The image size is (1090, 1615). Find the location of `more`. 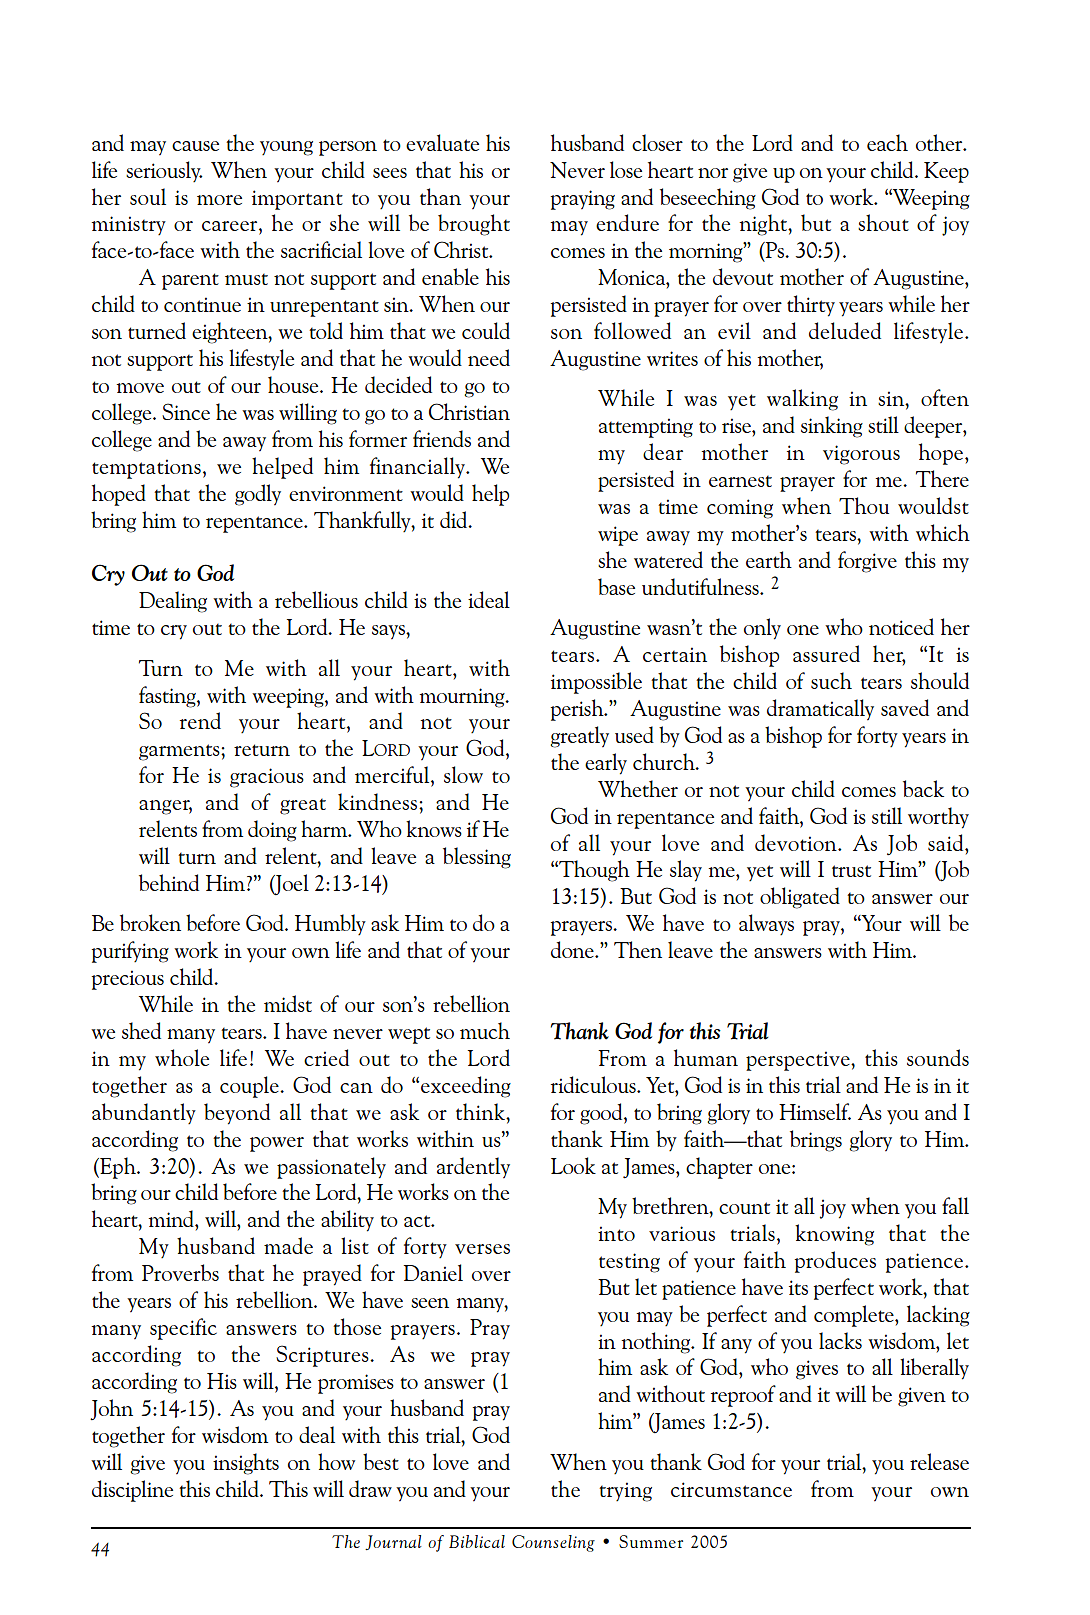

more is located at coordinates (219, 200).
